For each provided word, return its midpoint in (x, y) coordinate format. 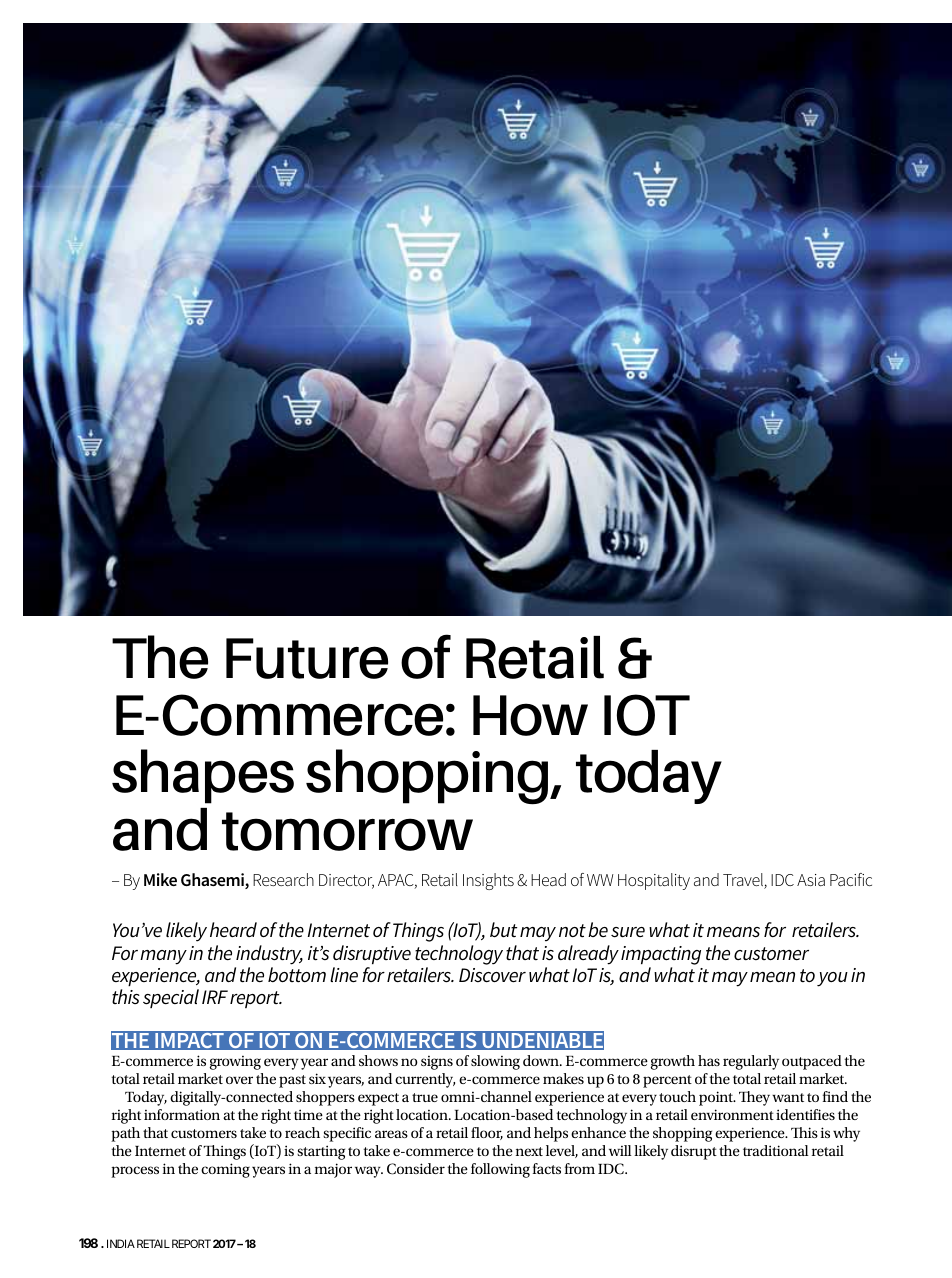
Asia (811, 880)
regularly (751, 1062)
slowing (495, 1062)
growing (235, 1063)
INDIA (121, 1243)
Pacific (851, 879)
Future (307, 658)
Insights (488, 881)
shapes (203, 776)
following (500, 1170)
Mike (160, 879)
